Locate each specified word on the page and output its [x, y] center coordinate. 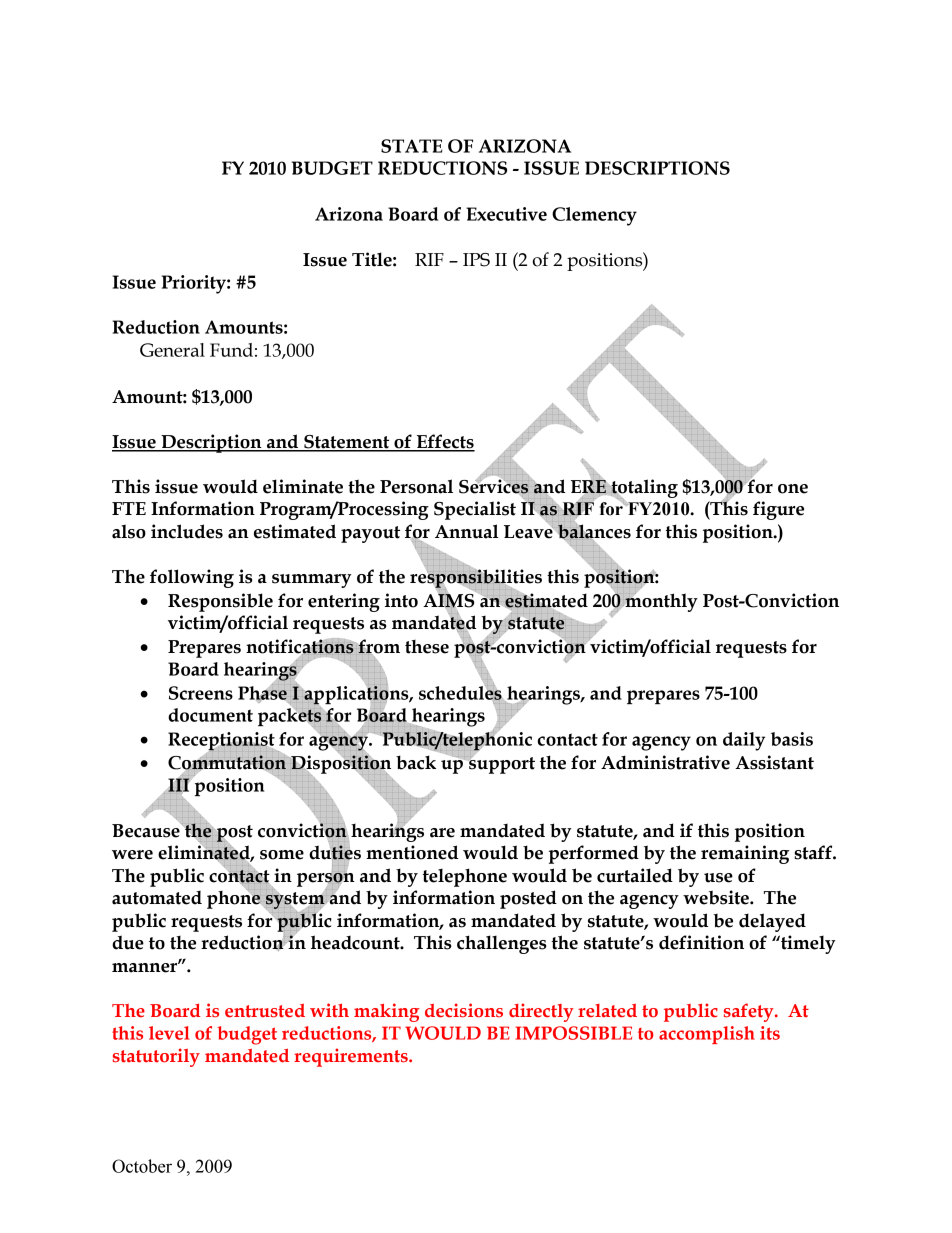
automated [157, 898]
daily [744, 741]
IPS [476, 260]
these [427, 647]
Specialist [475, 510]
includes [187, 531]
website [717, 897]
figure [778, 510]
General [172, 350]
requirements [352, 1057]
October [142, 1166]
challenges [502, 944]
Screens [201, 693]
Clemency [594, 216]
